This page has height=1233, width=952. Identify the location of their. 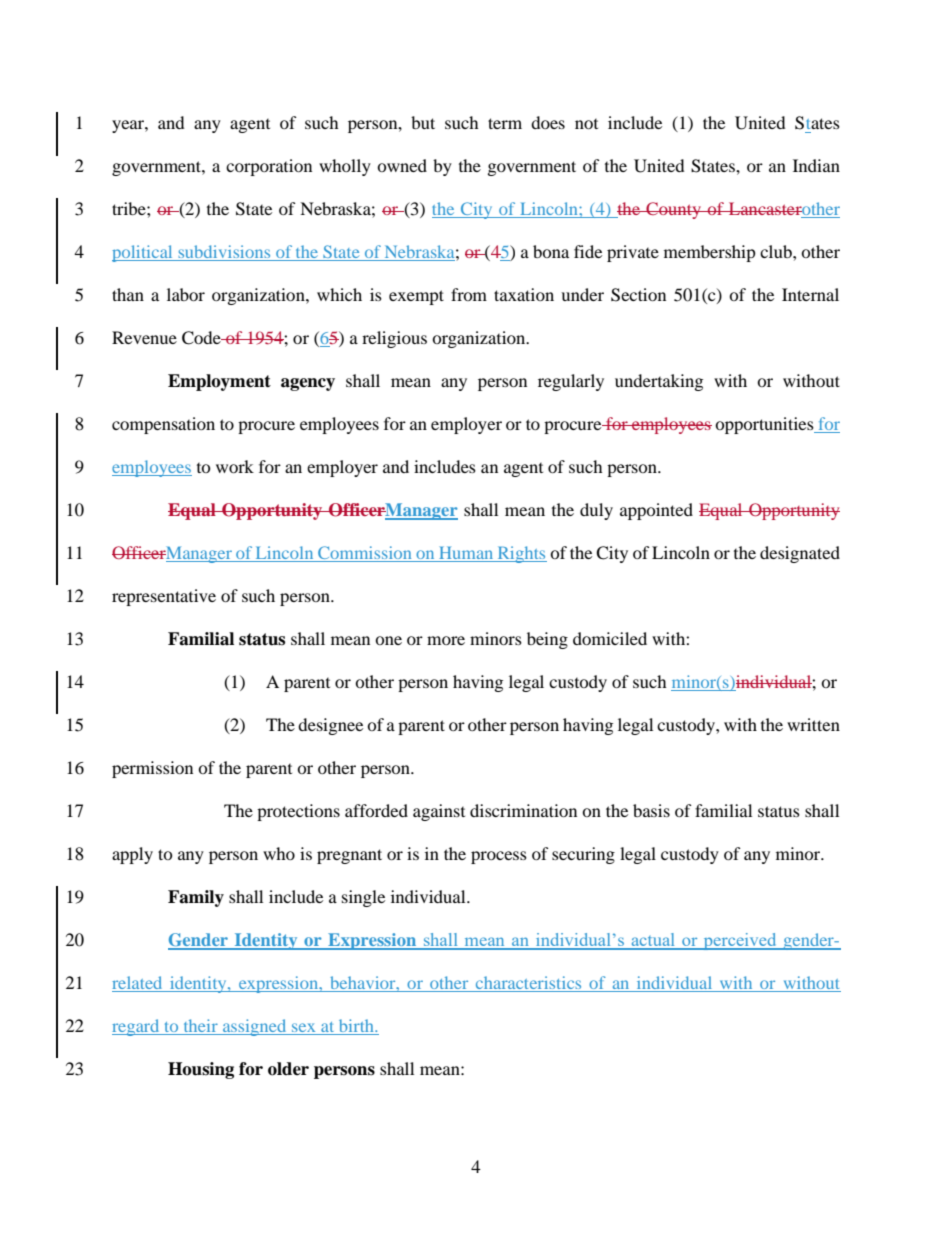
(200, 1027).
